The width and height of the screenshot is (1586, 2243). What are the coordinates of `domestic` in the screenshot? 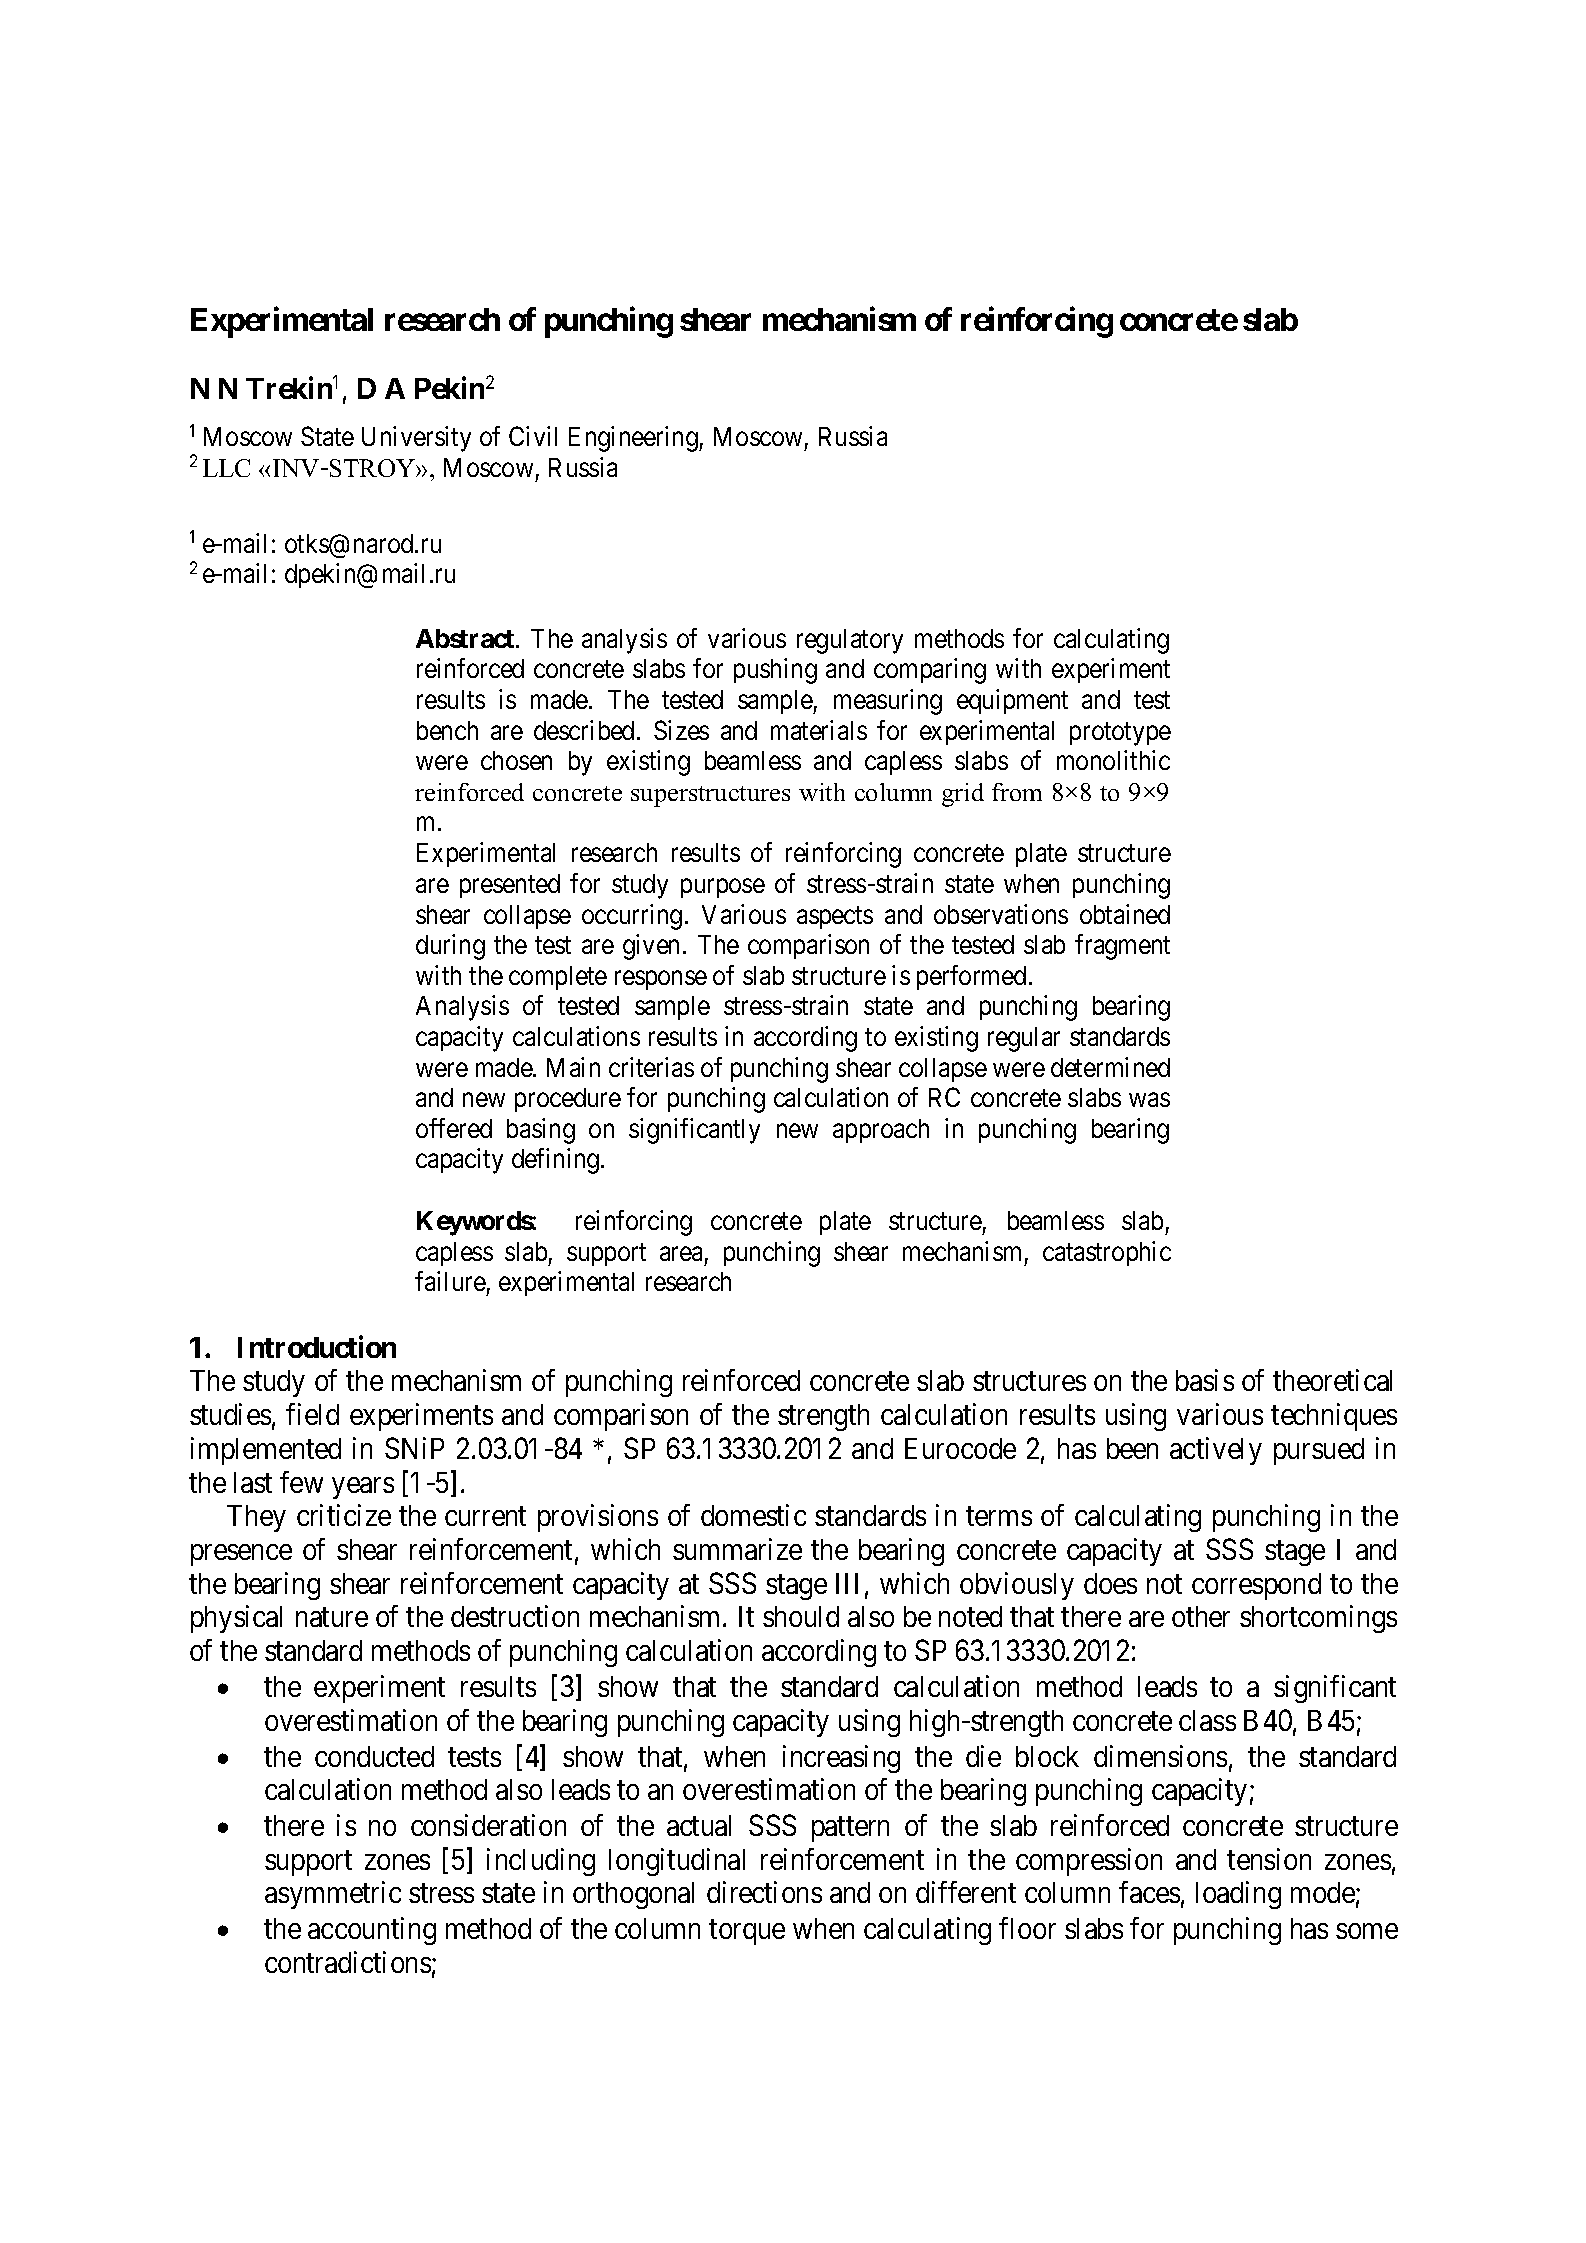 It's located at (753, 1515).
